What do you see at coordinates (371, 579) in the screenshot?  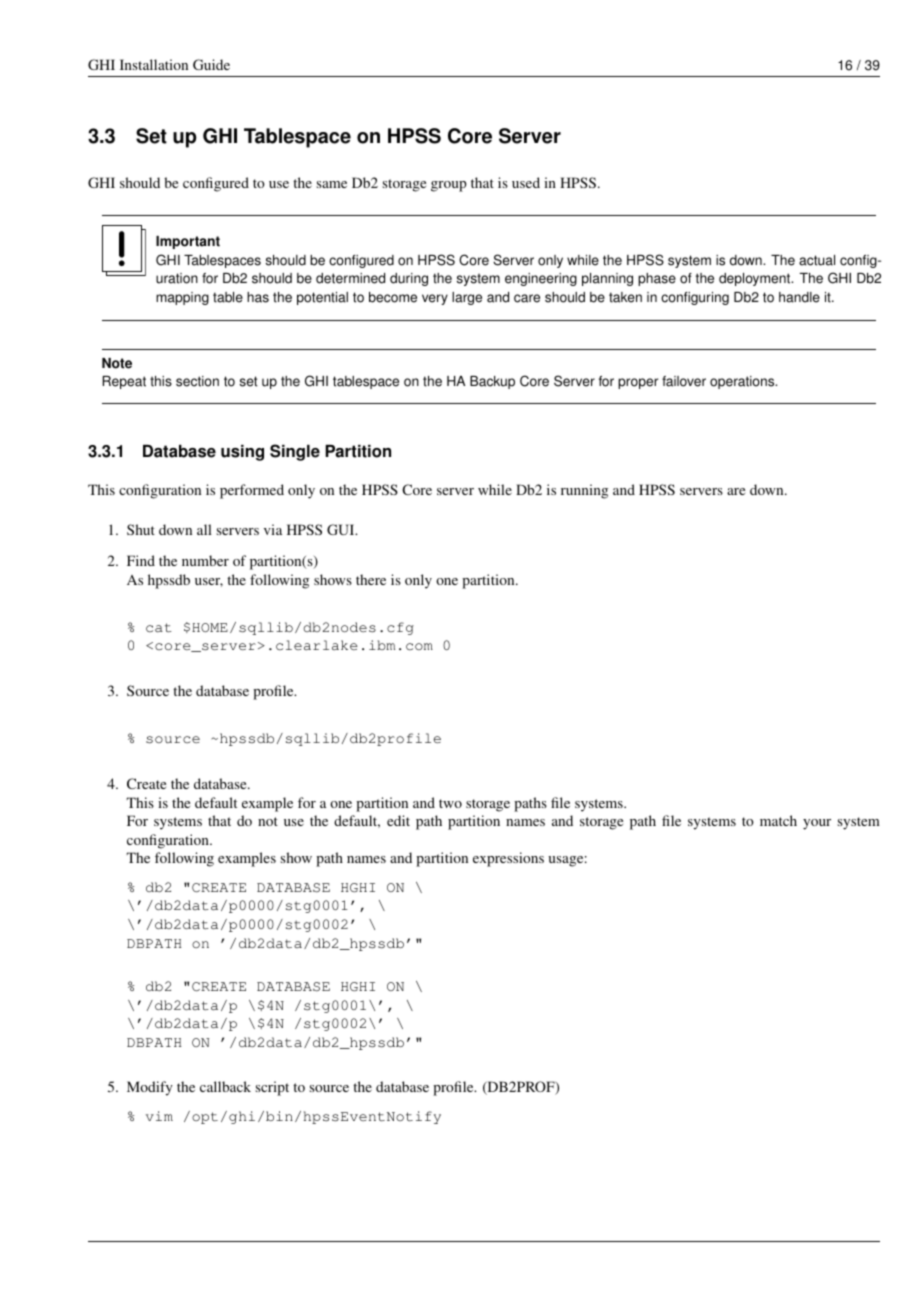 I see `there` at bounding box center [371, 579].
